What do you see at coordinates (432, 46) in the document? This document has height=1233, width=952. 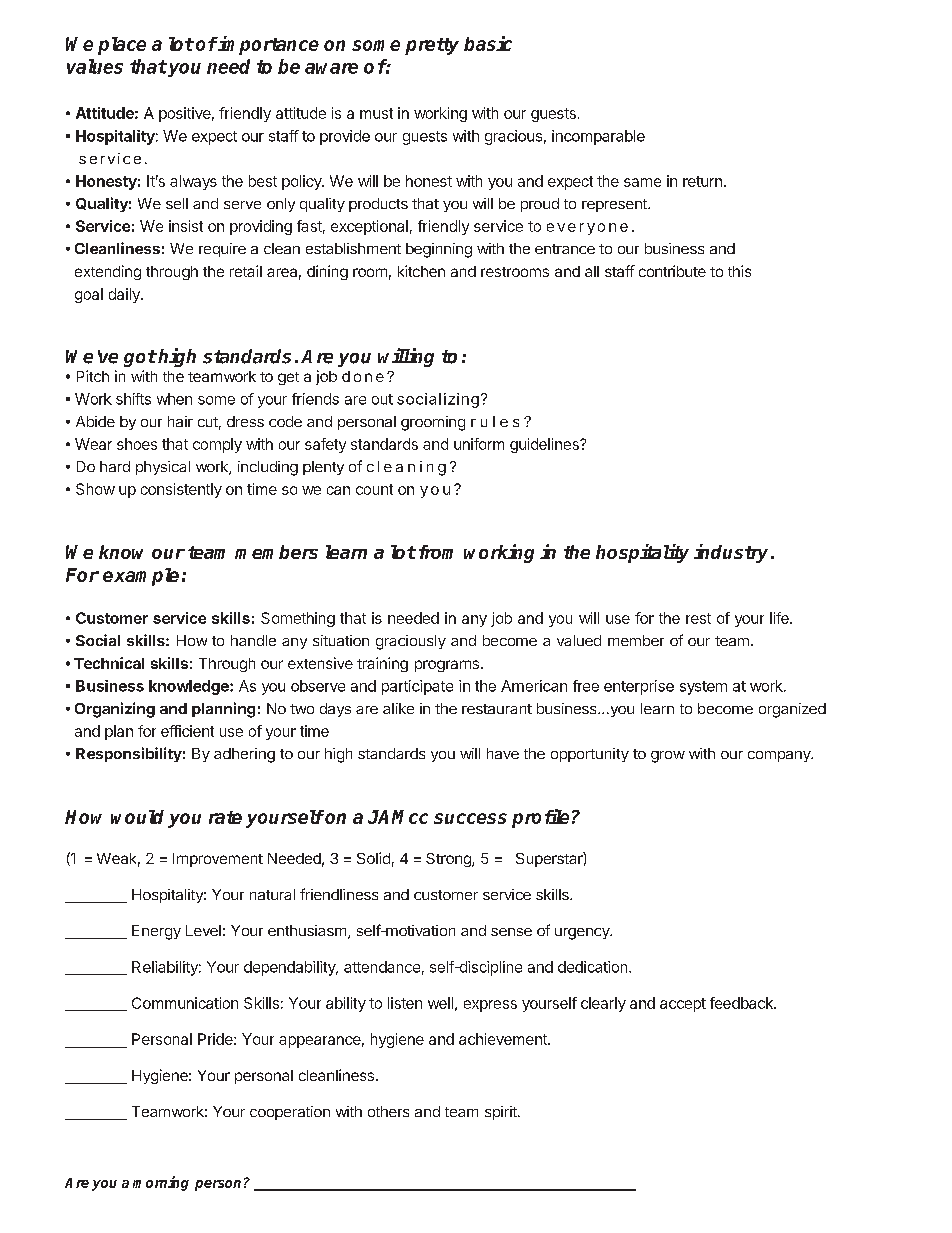 I see `pretty` at bounding box center [432, 46].
